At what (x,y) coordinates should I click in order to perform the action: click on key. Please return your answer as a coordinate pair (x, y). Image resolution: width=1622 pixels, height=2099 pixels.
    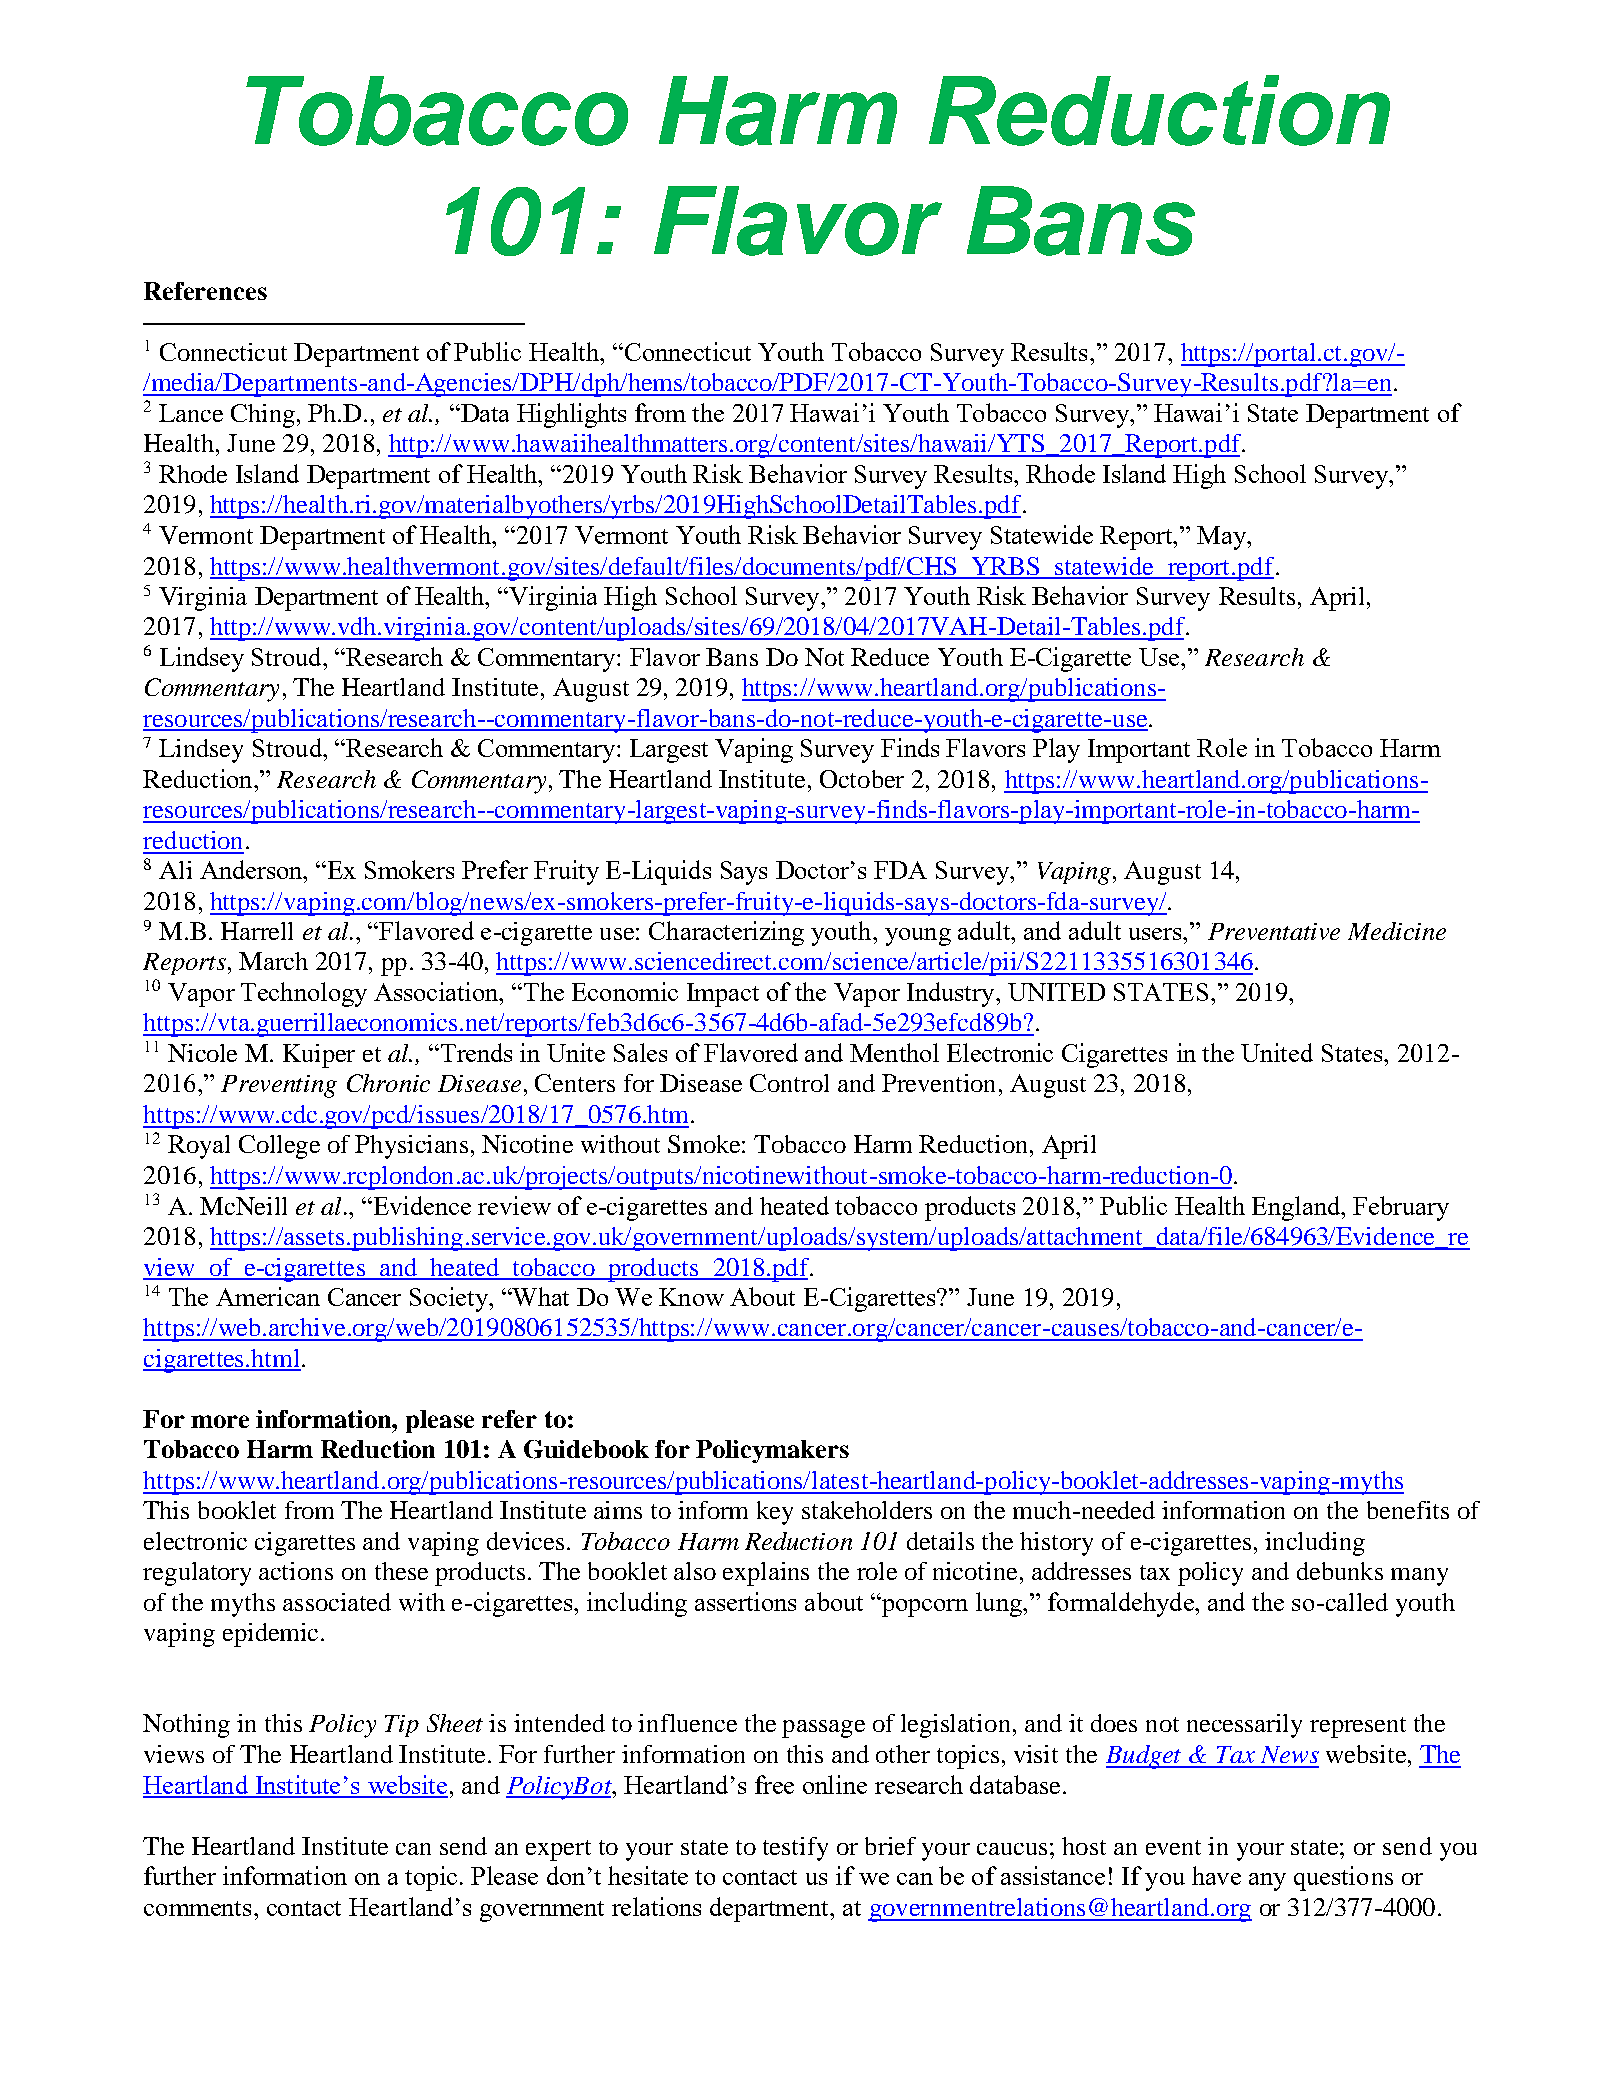
    Looking at the image, I should click on (775, 1513).
